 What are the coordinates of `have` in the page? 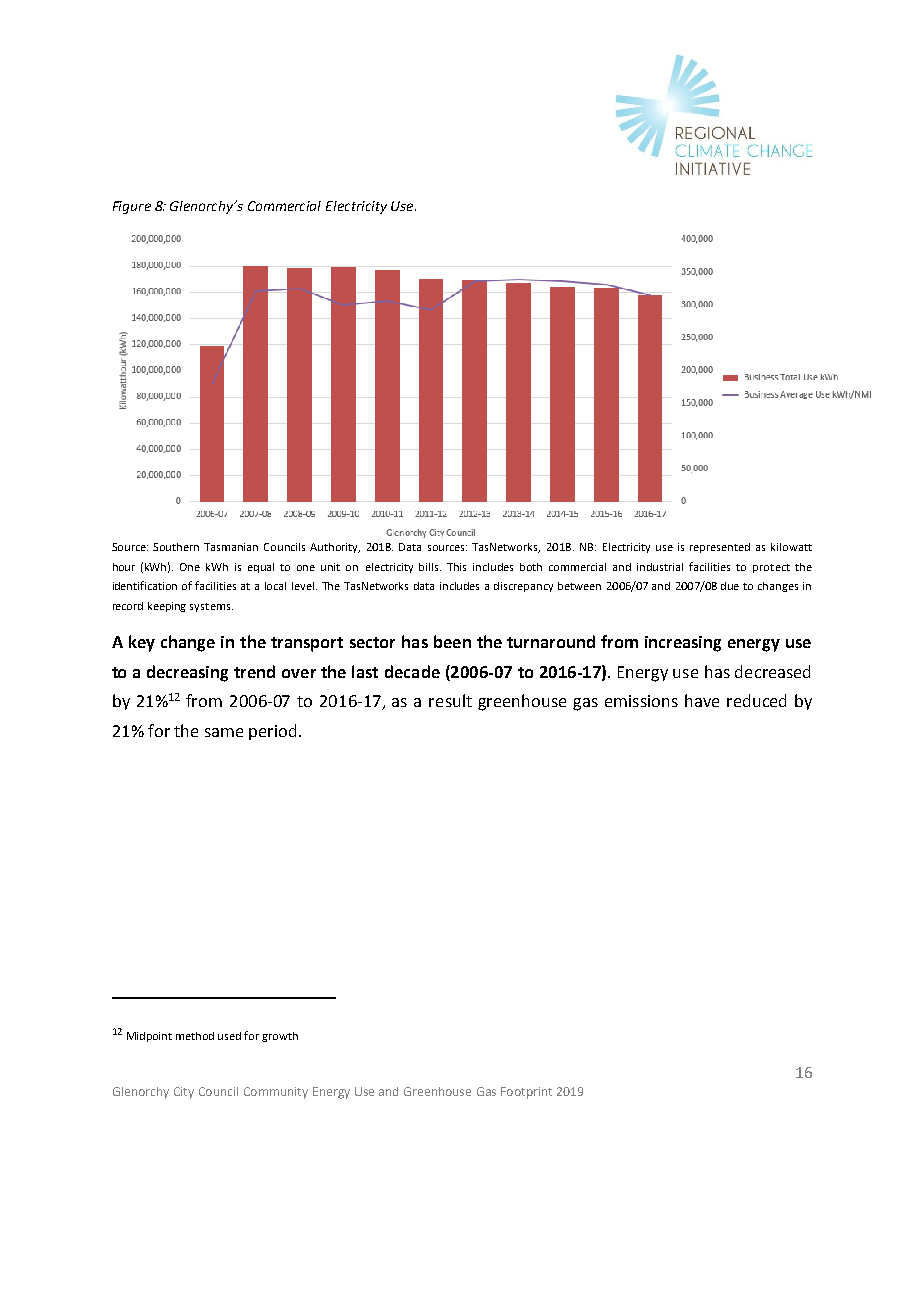 It's located at (702, 700).
